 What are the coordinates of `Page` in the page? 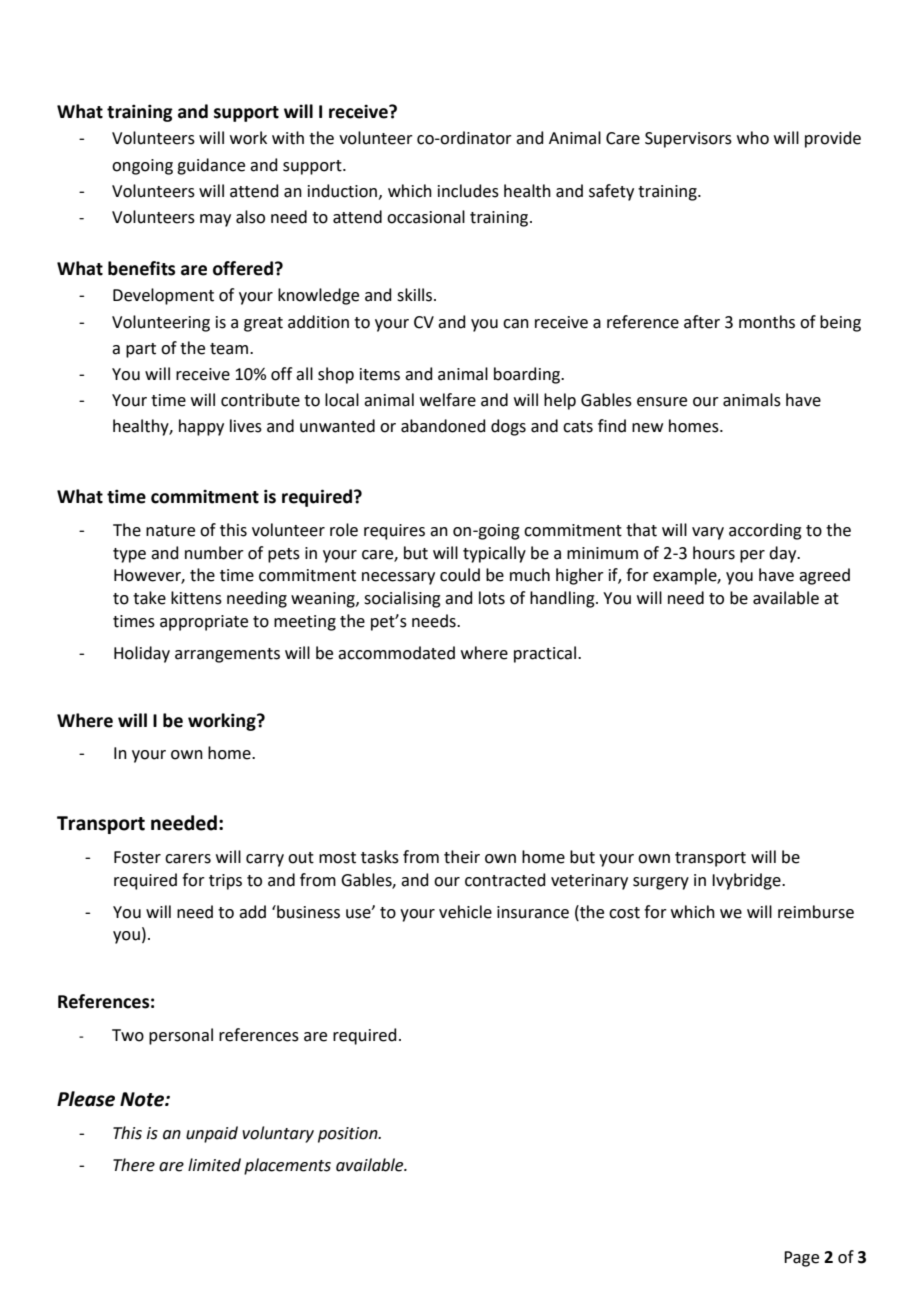 It's located at (801, 1259).
